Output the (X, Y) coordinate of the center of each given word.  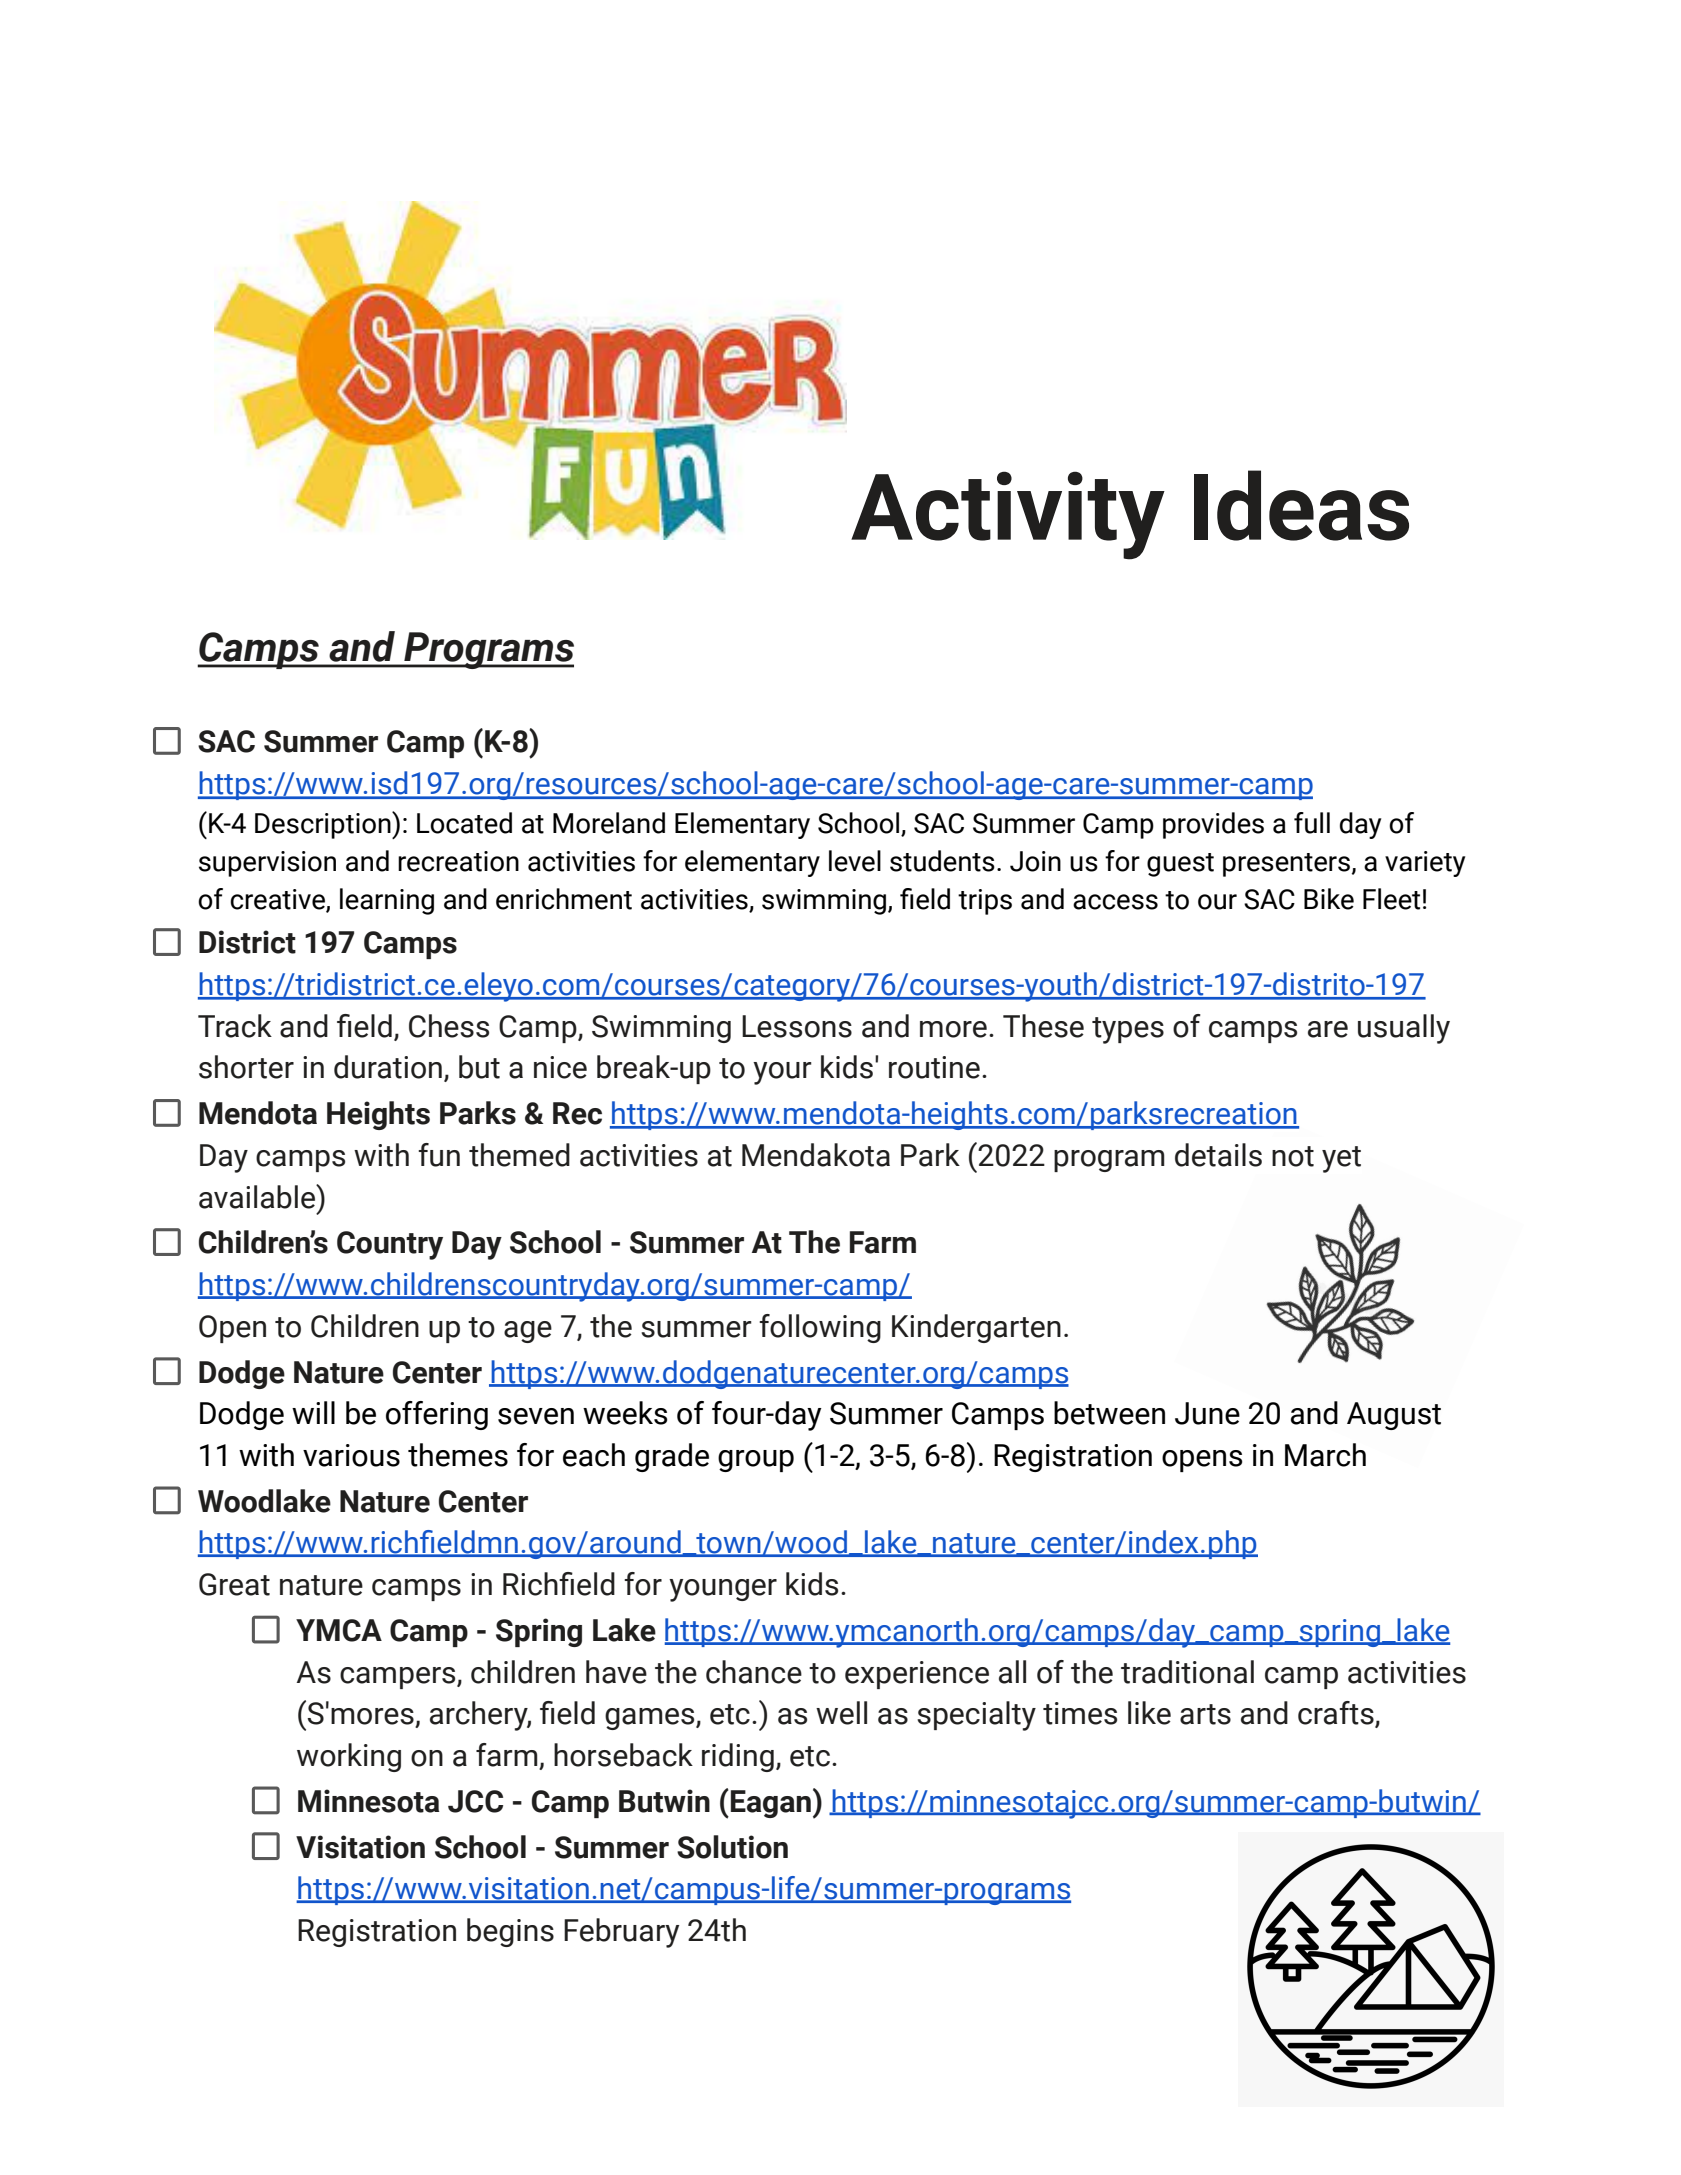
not (1293, 1156)
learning (387, 901)
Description (324, 825)
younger (723, 1590)
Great (234, 1584)
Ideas (1301, 505)
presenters (1288, 865)
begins (510, 1932)
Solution (732, 1847)
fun (439, 1155)
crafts (1337, 1714)
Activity (1008, 515)
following (820, 1328)
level (855, 861)
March (1325, 1455)
